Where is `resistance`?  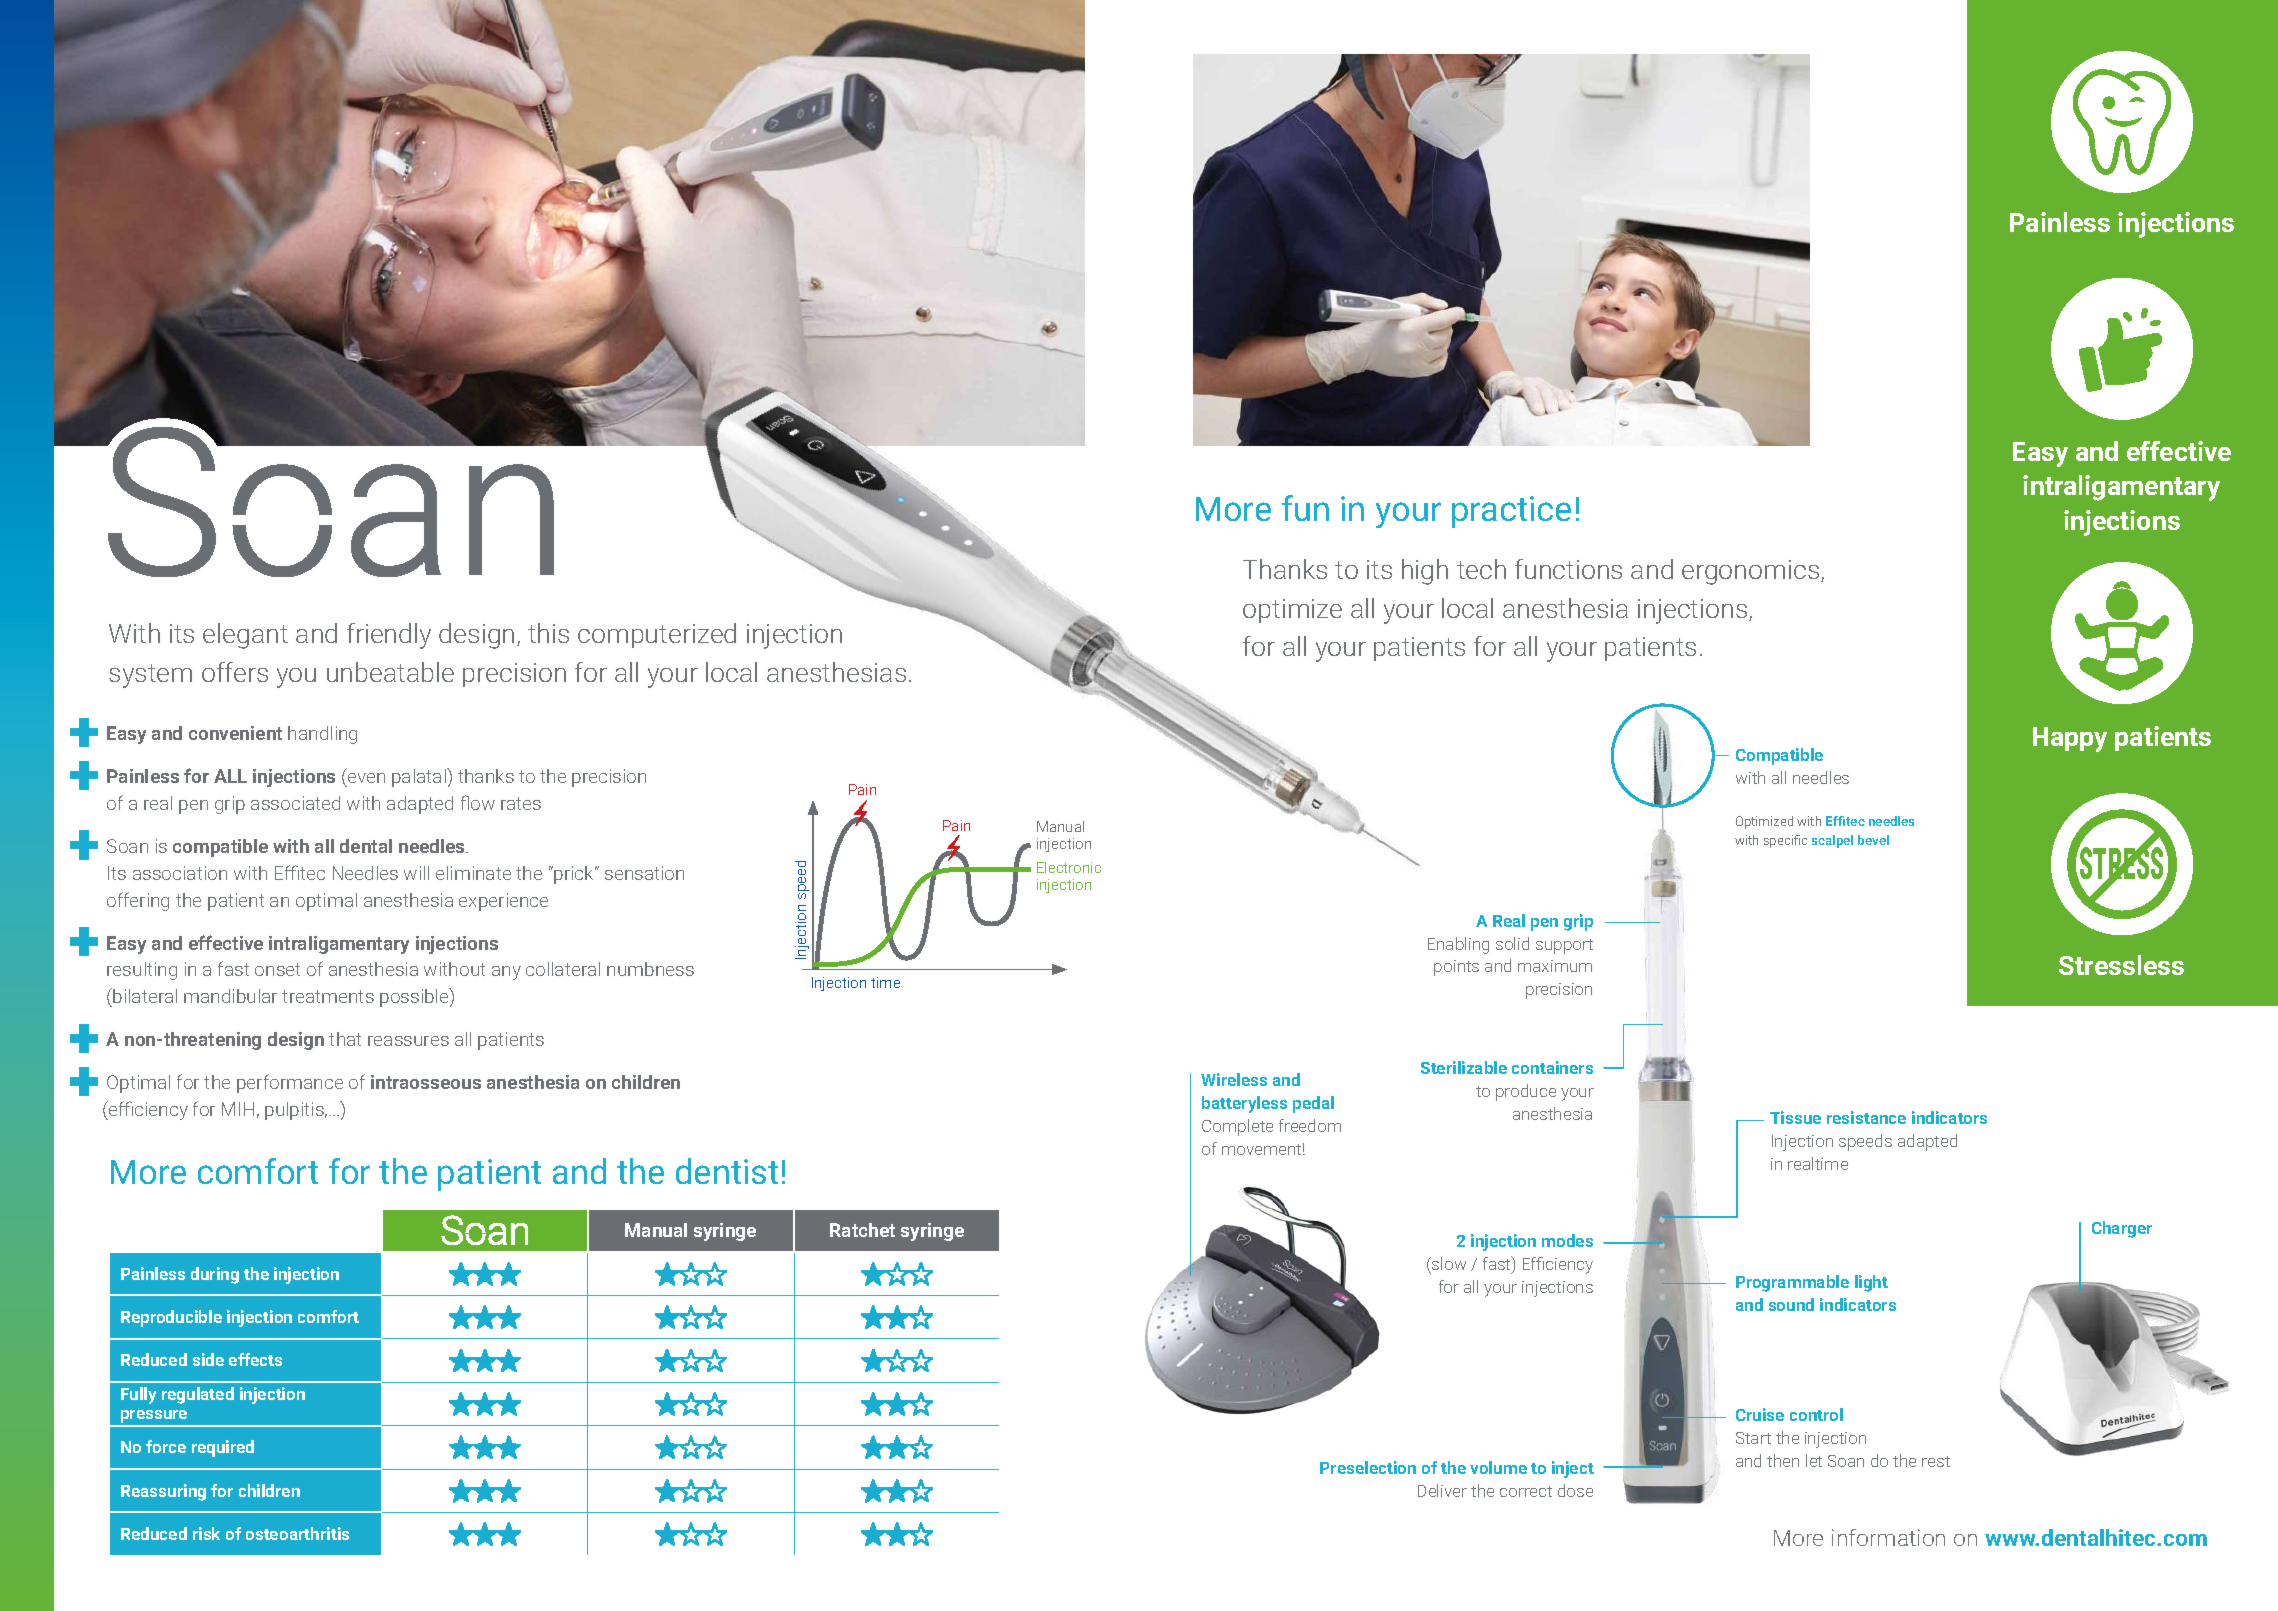
resistance is located at coordinates (1866, 1117).
